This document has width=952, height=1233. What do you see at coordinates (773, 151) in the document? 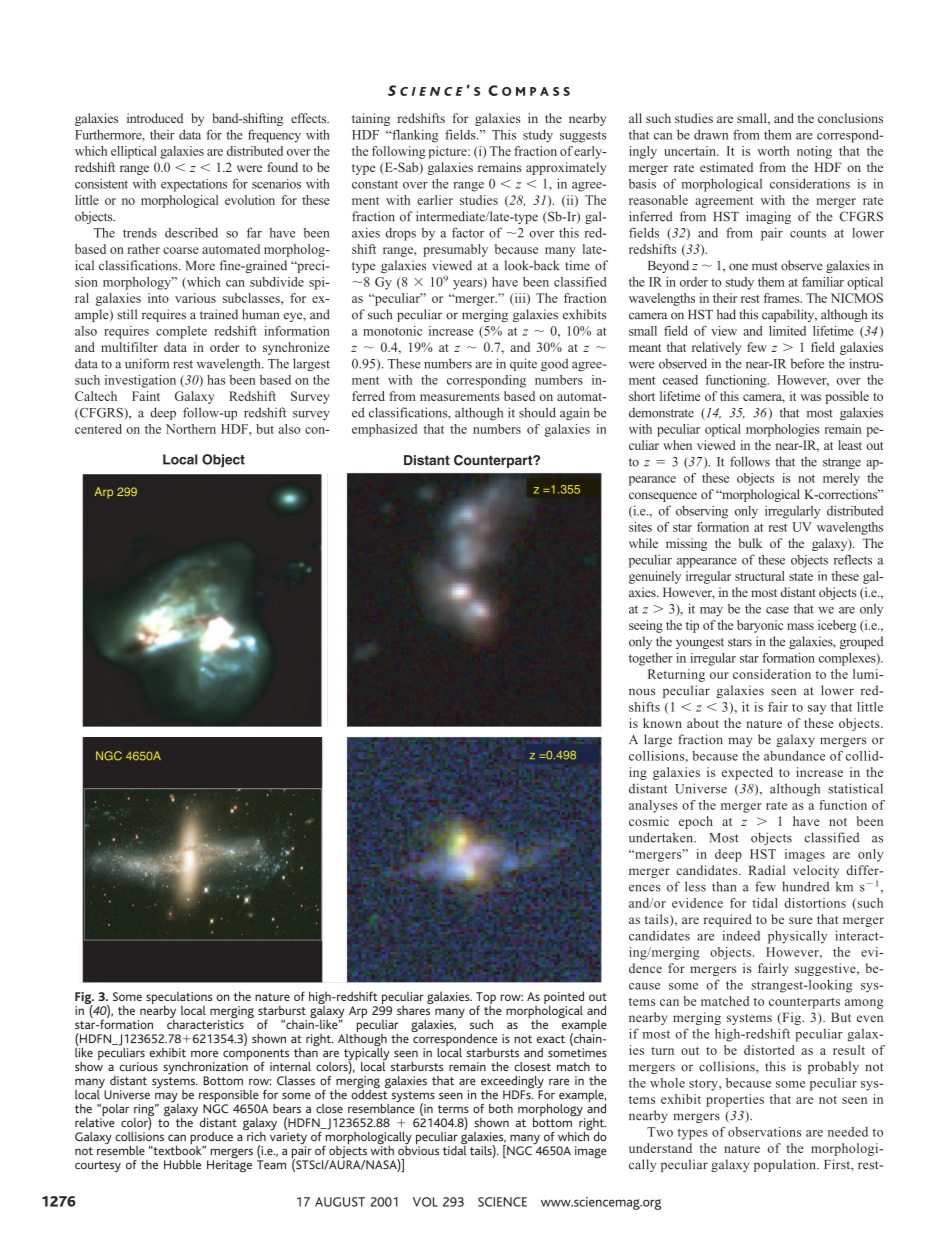
I see `worth` at bounding box center [773, 151].
